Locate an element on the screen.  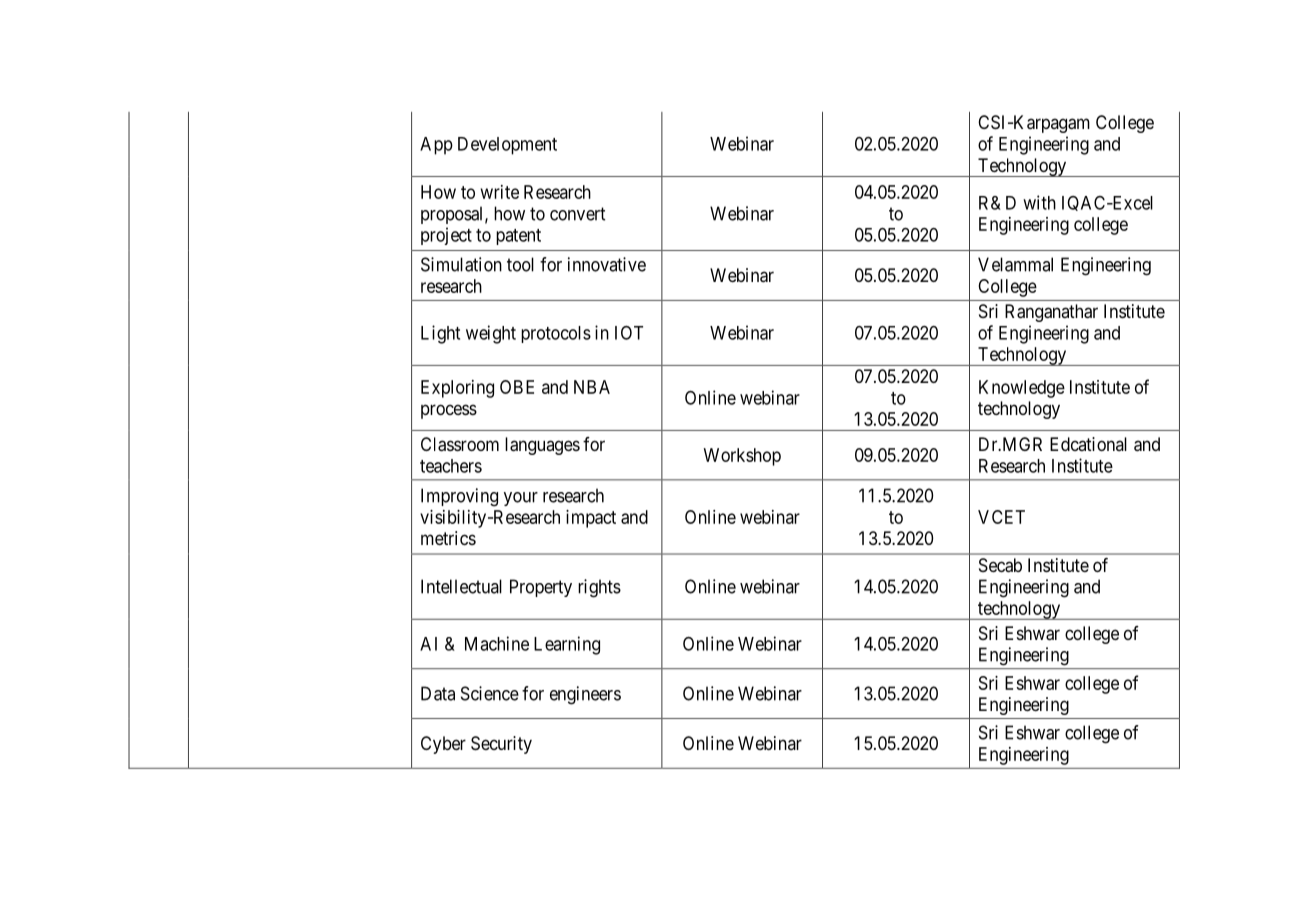
Security is located at coordinates (501, 745).
